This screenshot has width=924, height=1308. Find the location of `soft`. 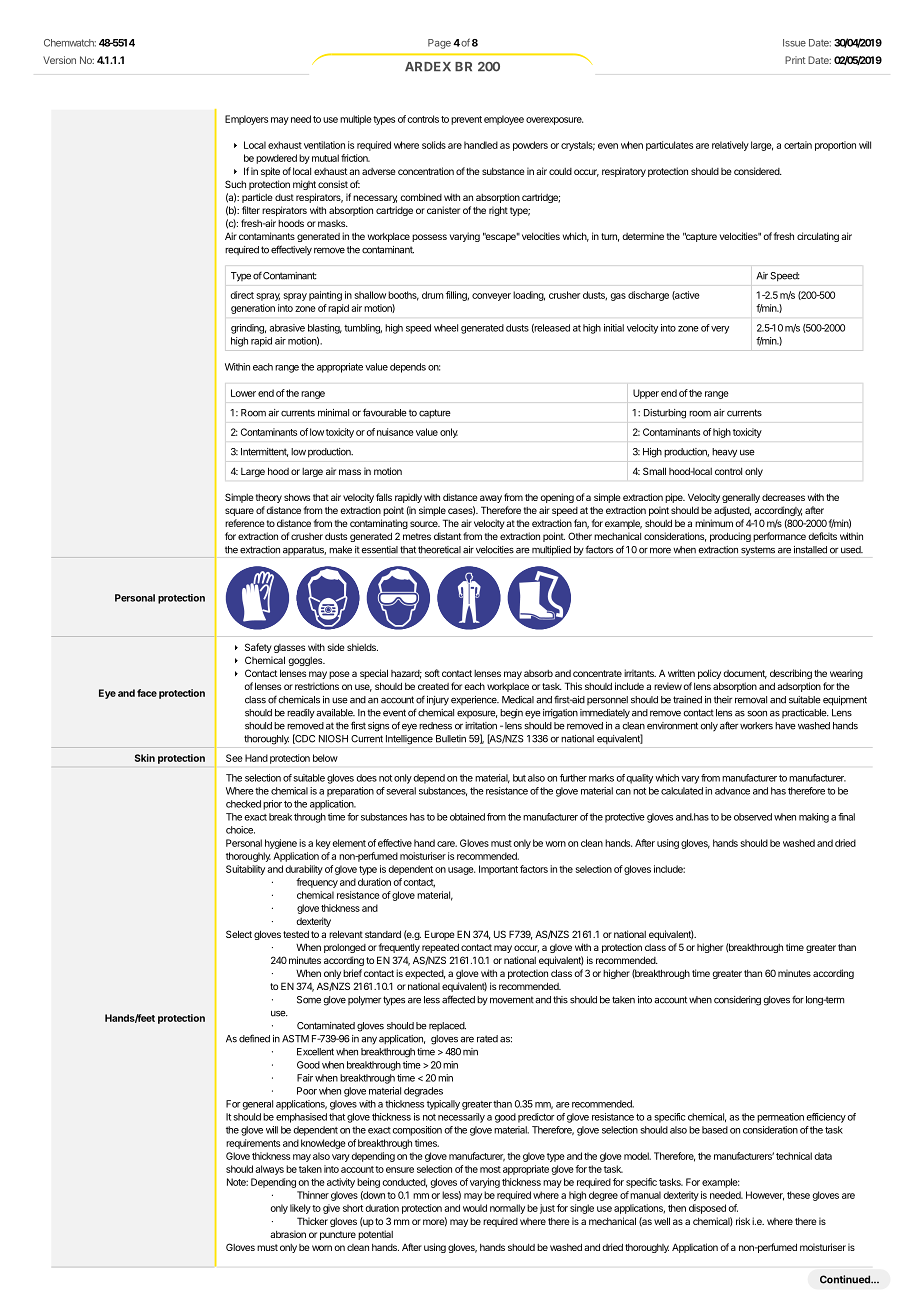

soft is located at coordinates (432, 673).
